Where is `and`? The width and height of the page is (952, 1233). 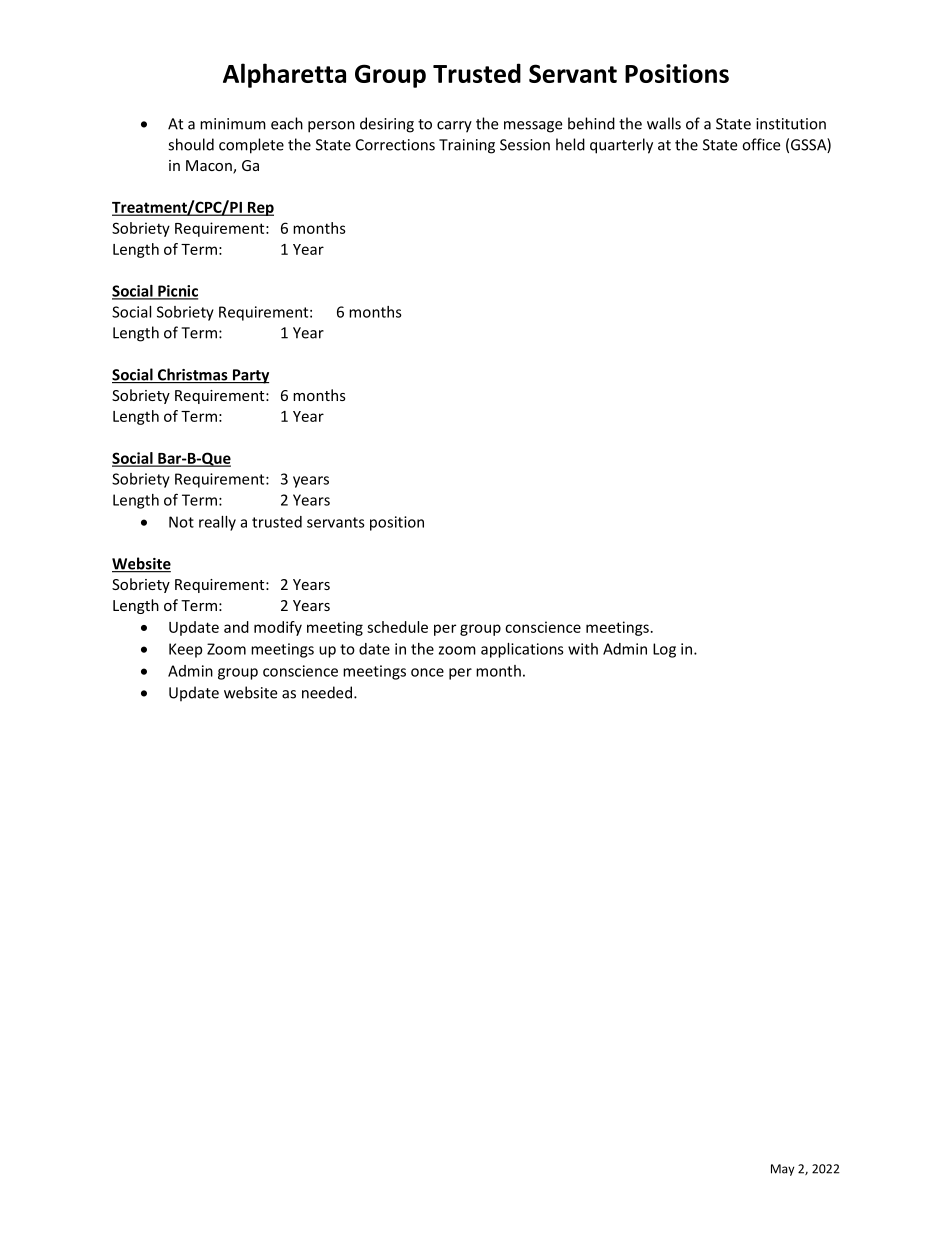 and is located at coordinates (236, 627).
